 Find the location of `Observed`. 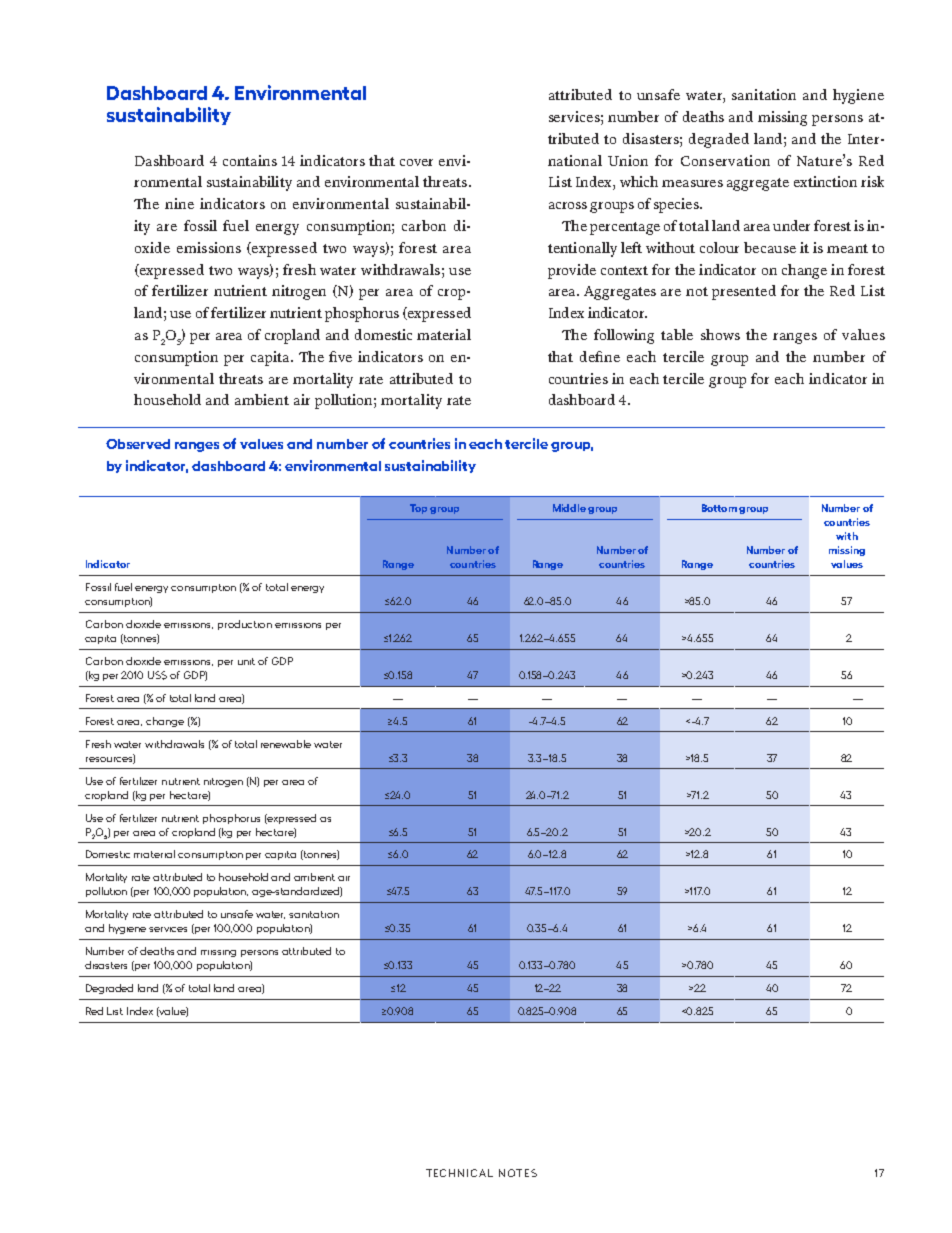

Observed is located at coordinates (138, 444).
